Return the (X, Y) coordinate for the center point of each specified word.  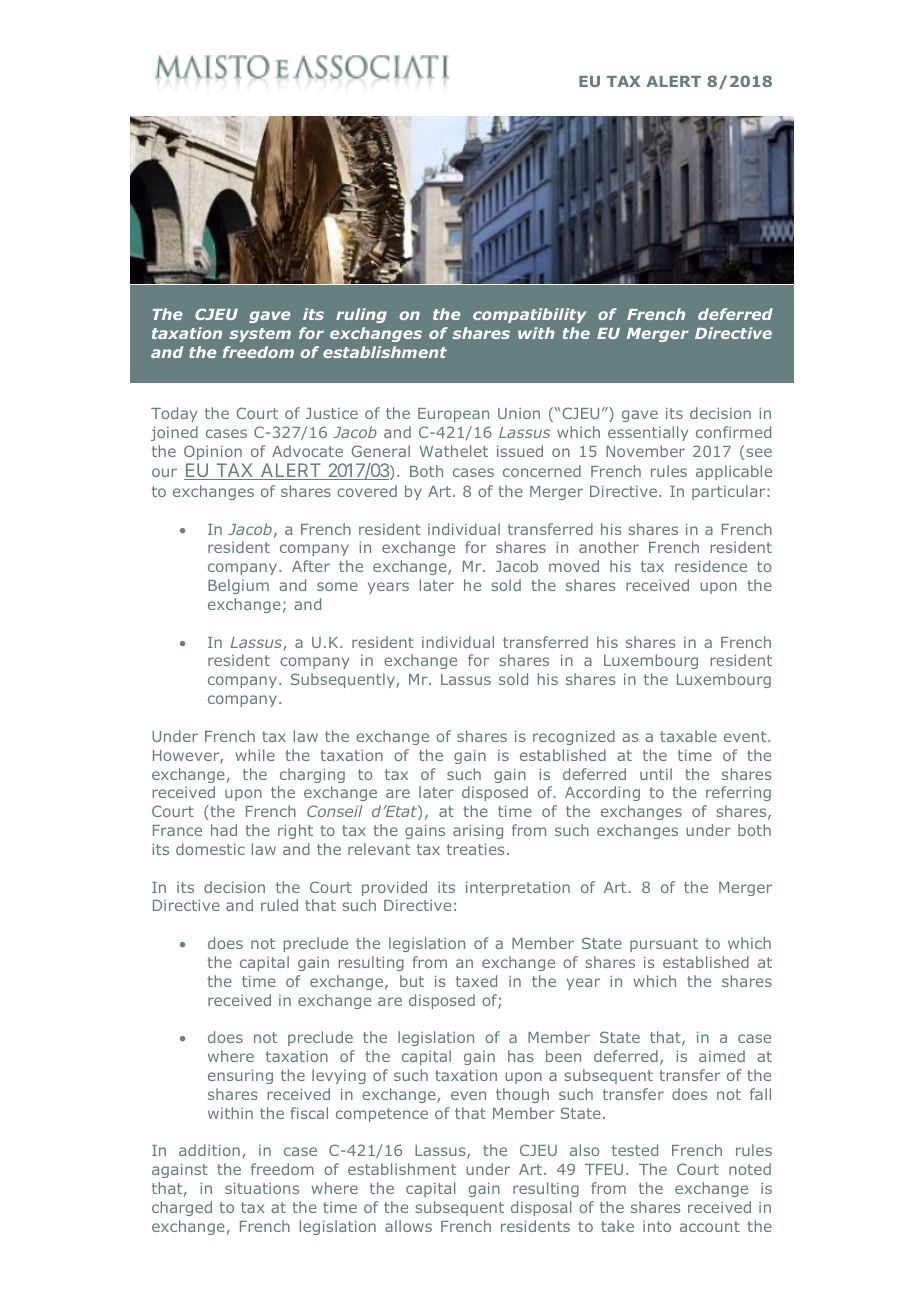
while (255, 755)
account (710, 1226)
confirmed (733, 432)
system (260, 335)
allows (408, 1226)
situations (262, 1188)
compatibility (529, 315)
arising (478, 832)
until (656, 774)
